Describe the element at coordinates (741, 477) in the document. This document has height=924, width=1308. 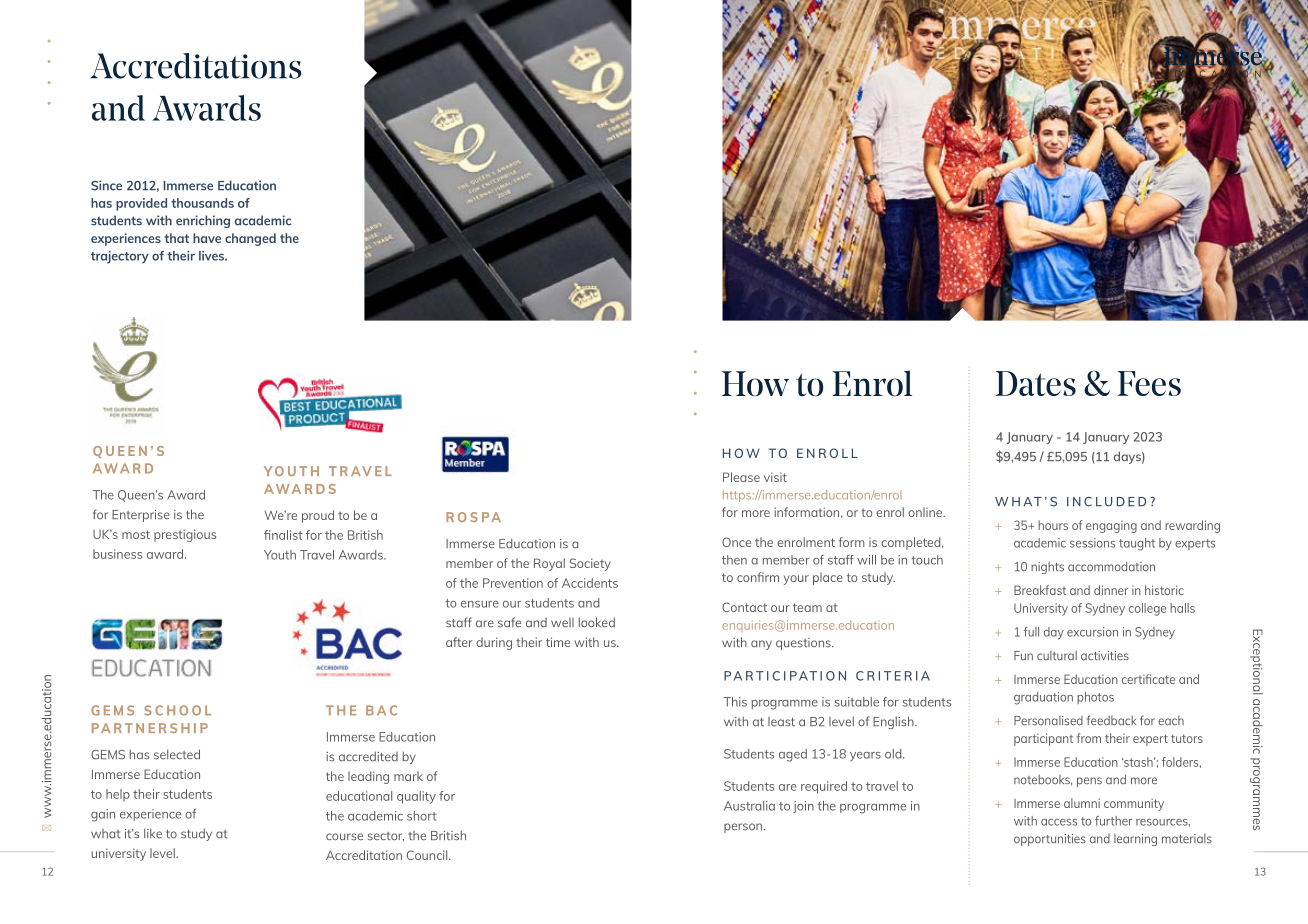
I see `Please` at that location.
